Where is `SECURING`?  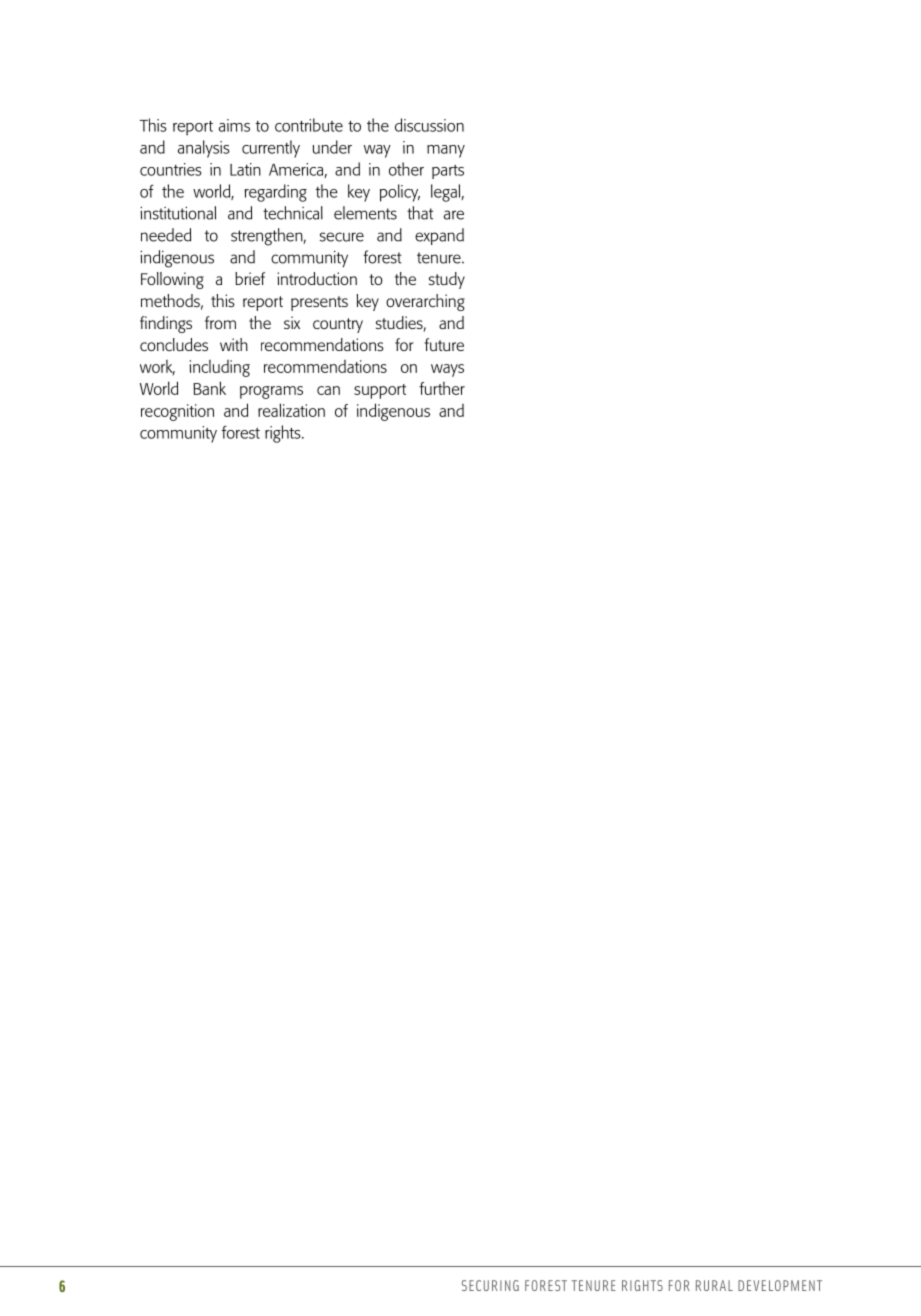
SECURING is located at coordinates (490, 1285).
